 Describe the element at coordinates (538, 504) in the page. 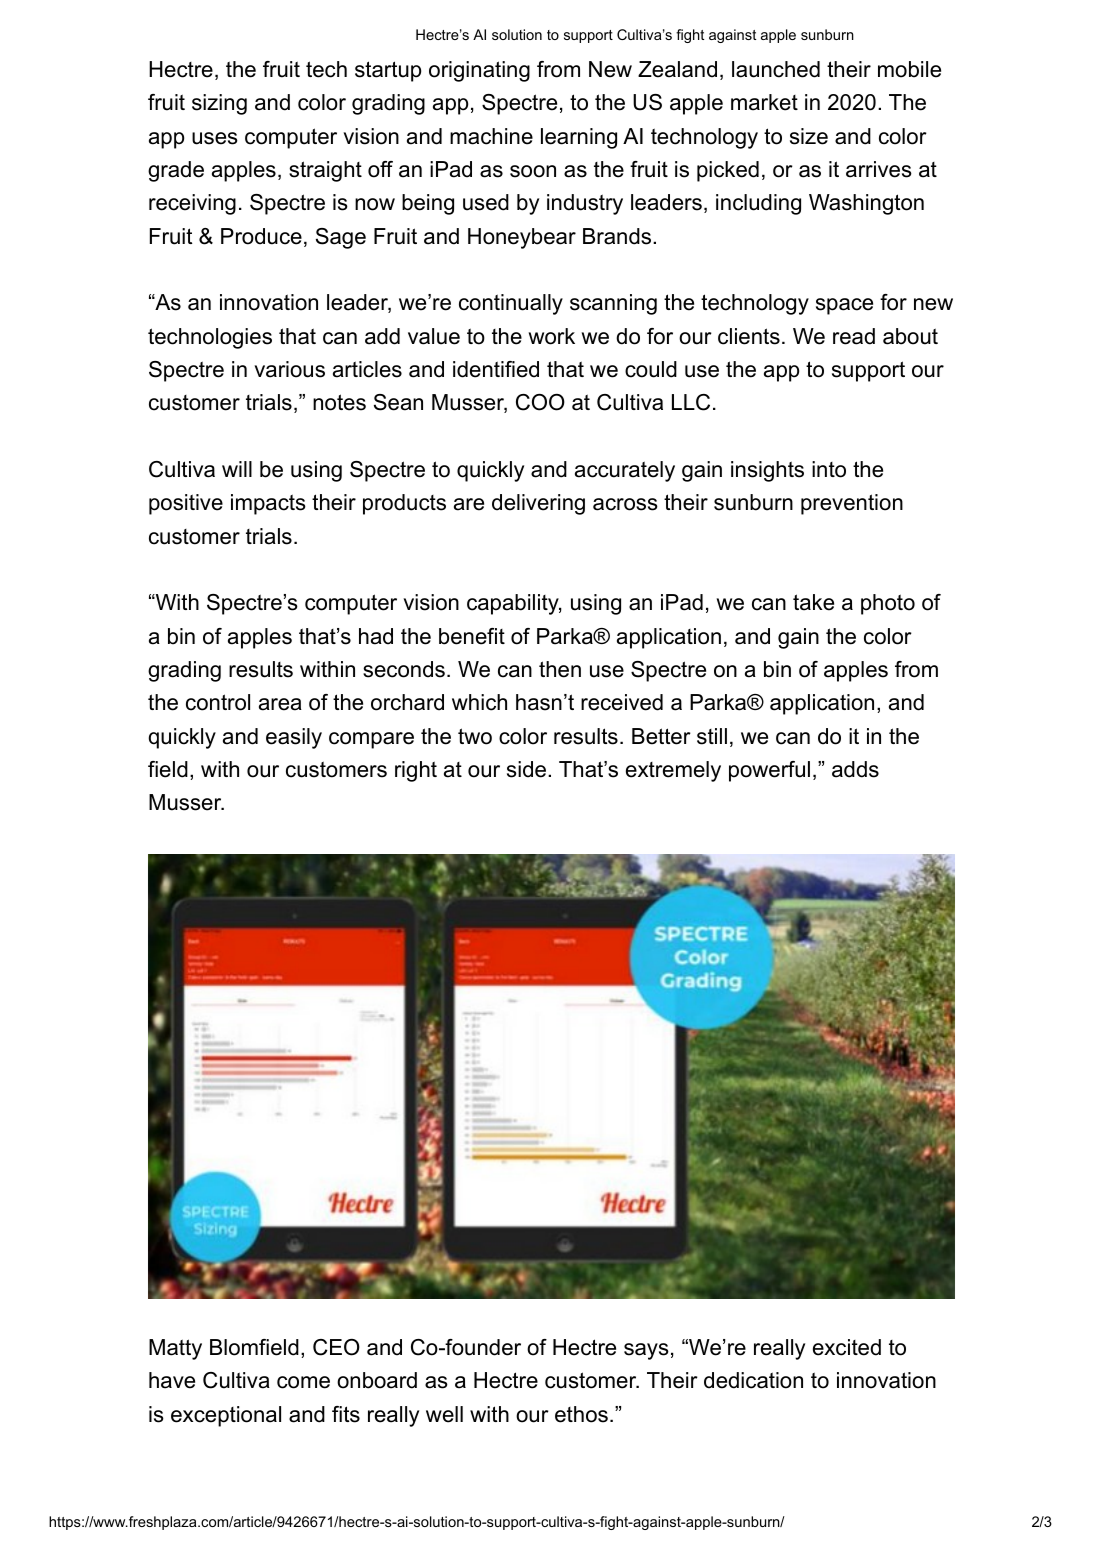

I see `delivering` at that location.
